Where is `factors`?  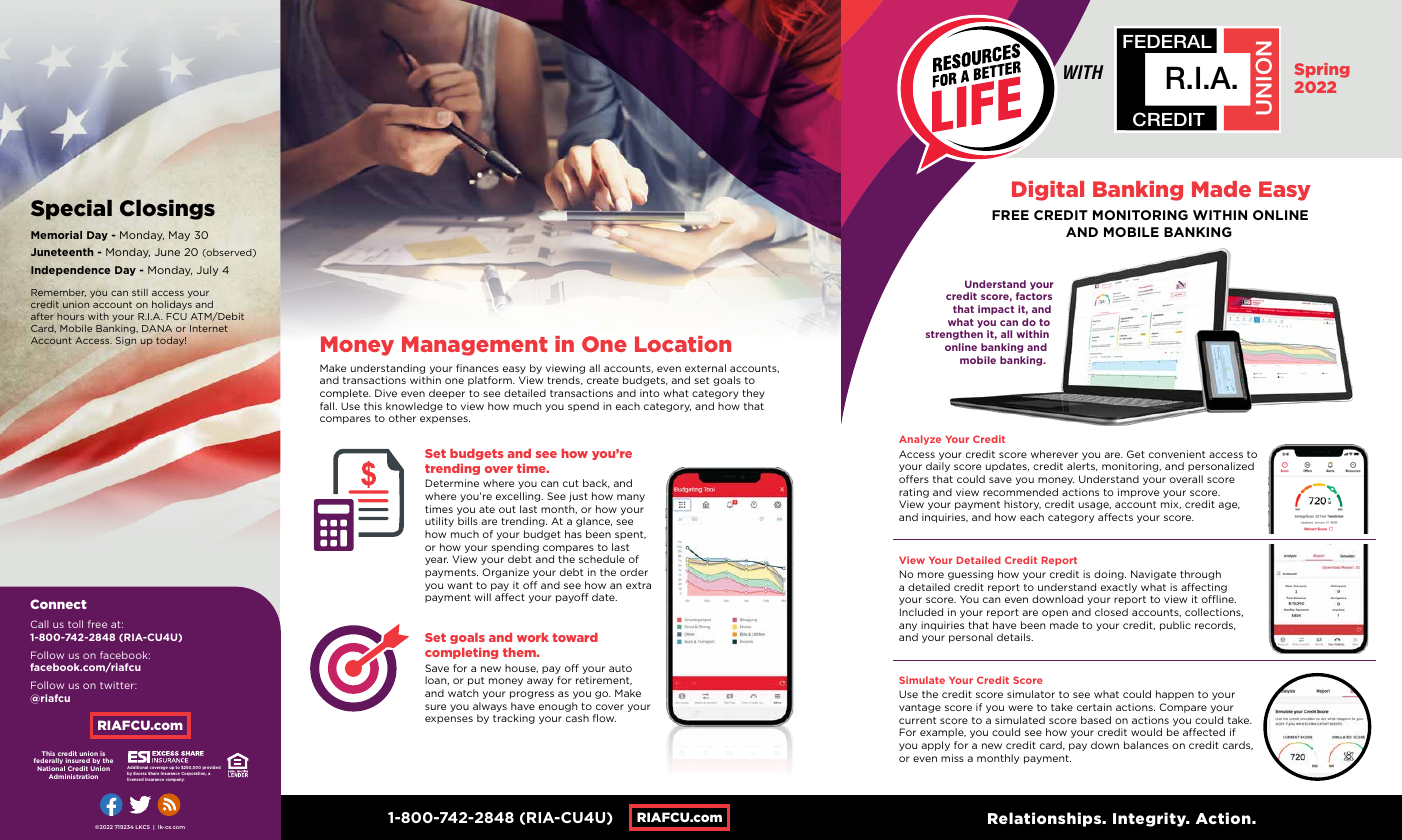 factors is located at coordinates (1034, 296).
